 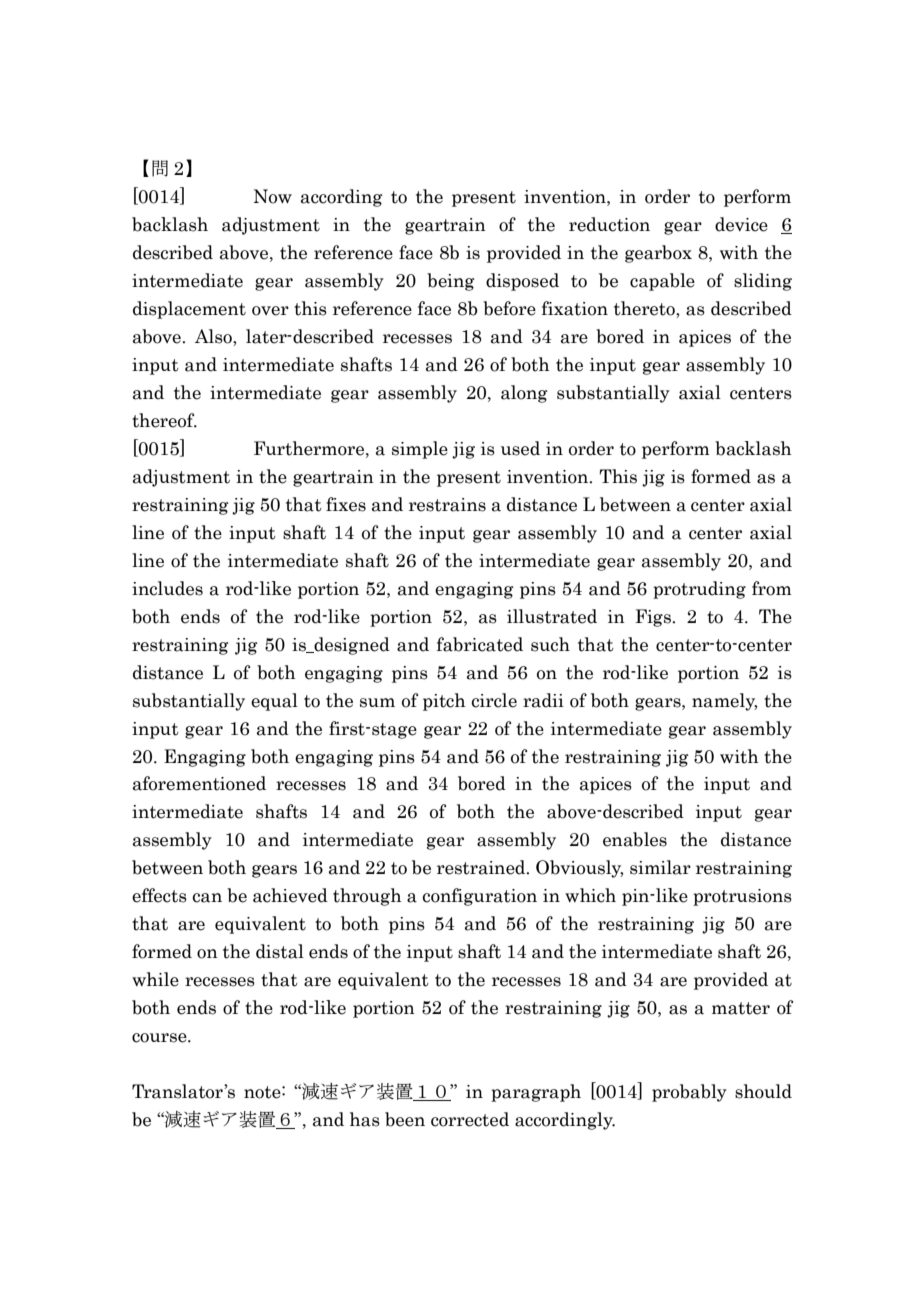 I want to click on note, so click(x=263, y=1092).
